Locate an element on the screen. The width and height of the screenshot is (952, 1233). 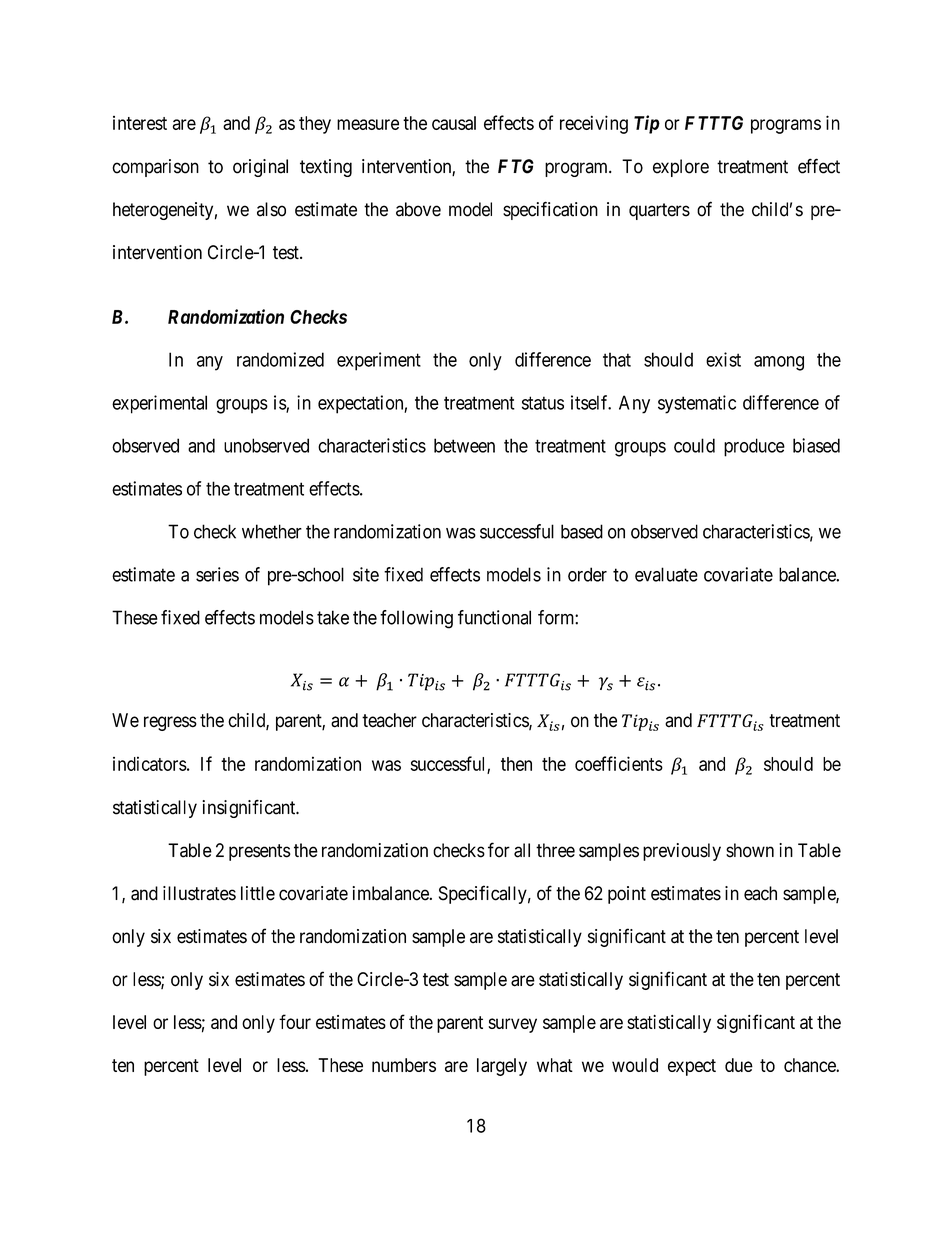
explore is located at coordinates (681, 168).
